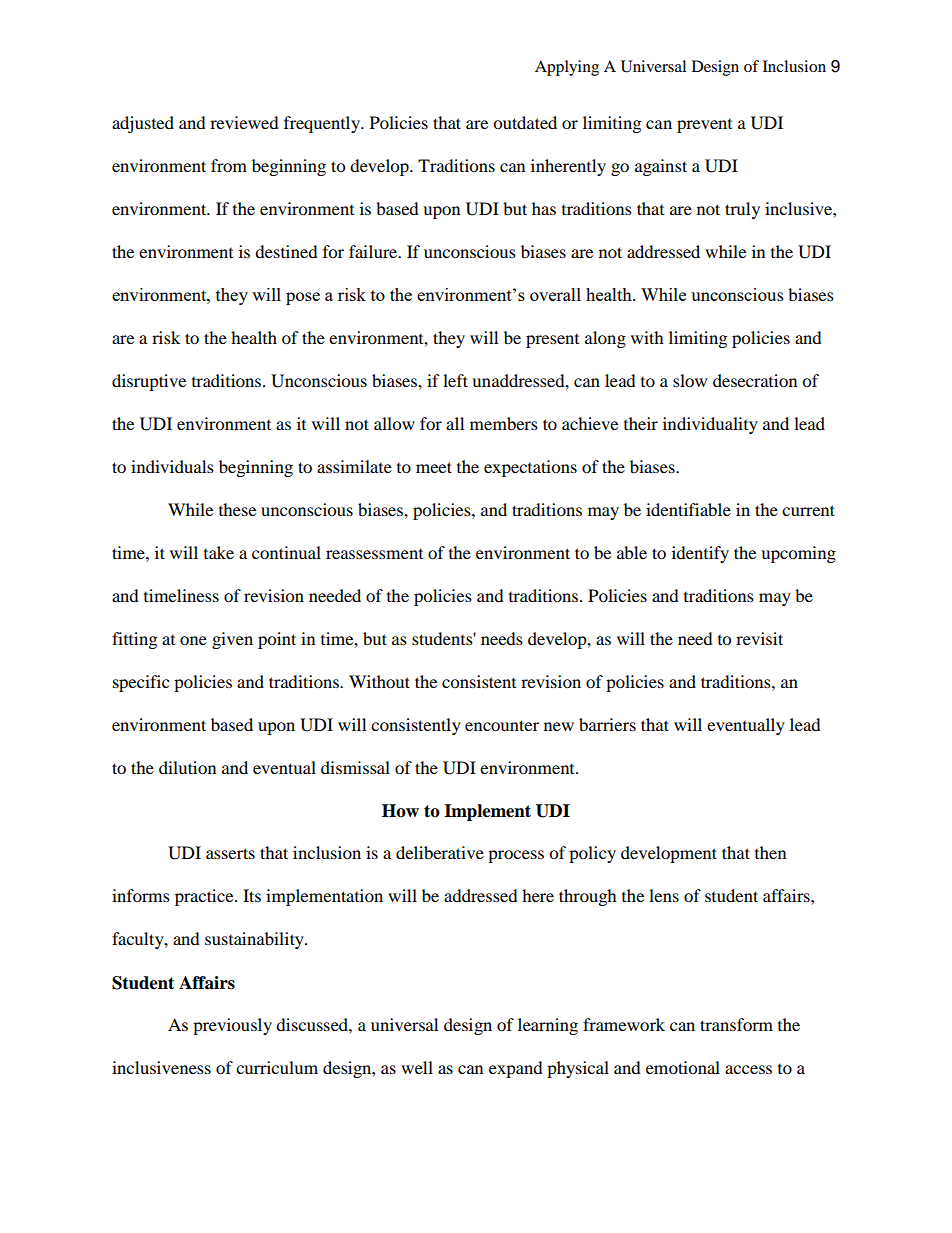 This page has height=1233, width=952. What do you see at coordinates (374, 554) in the page?
I see `reassessment` at bounding box center [374, 554].
